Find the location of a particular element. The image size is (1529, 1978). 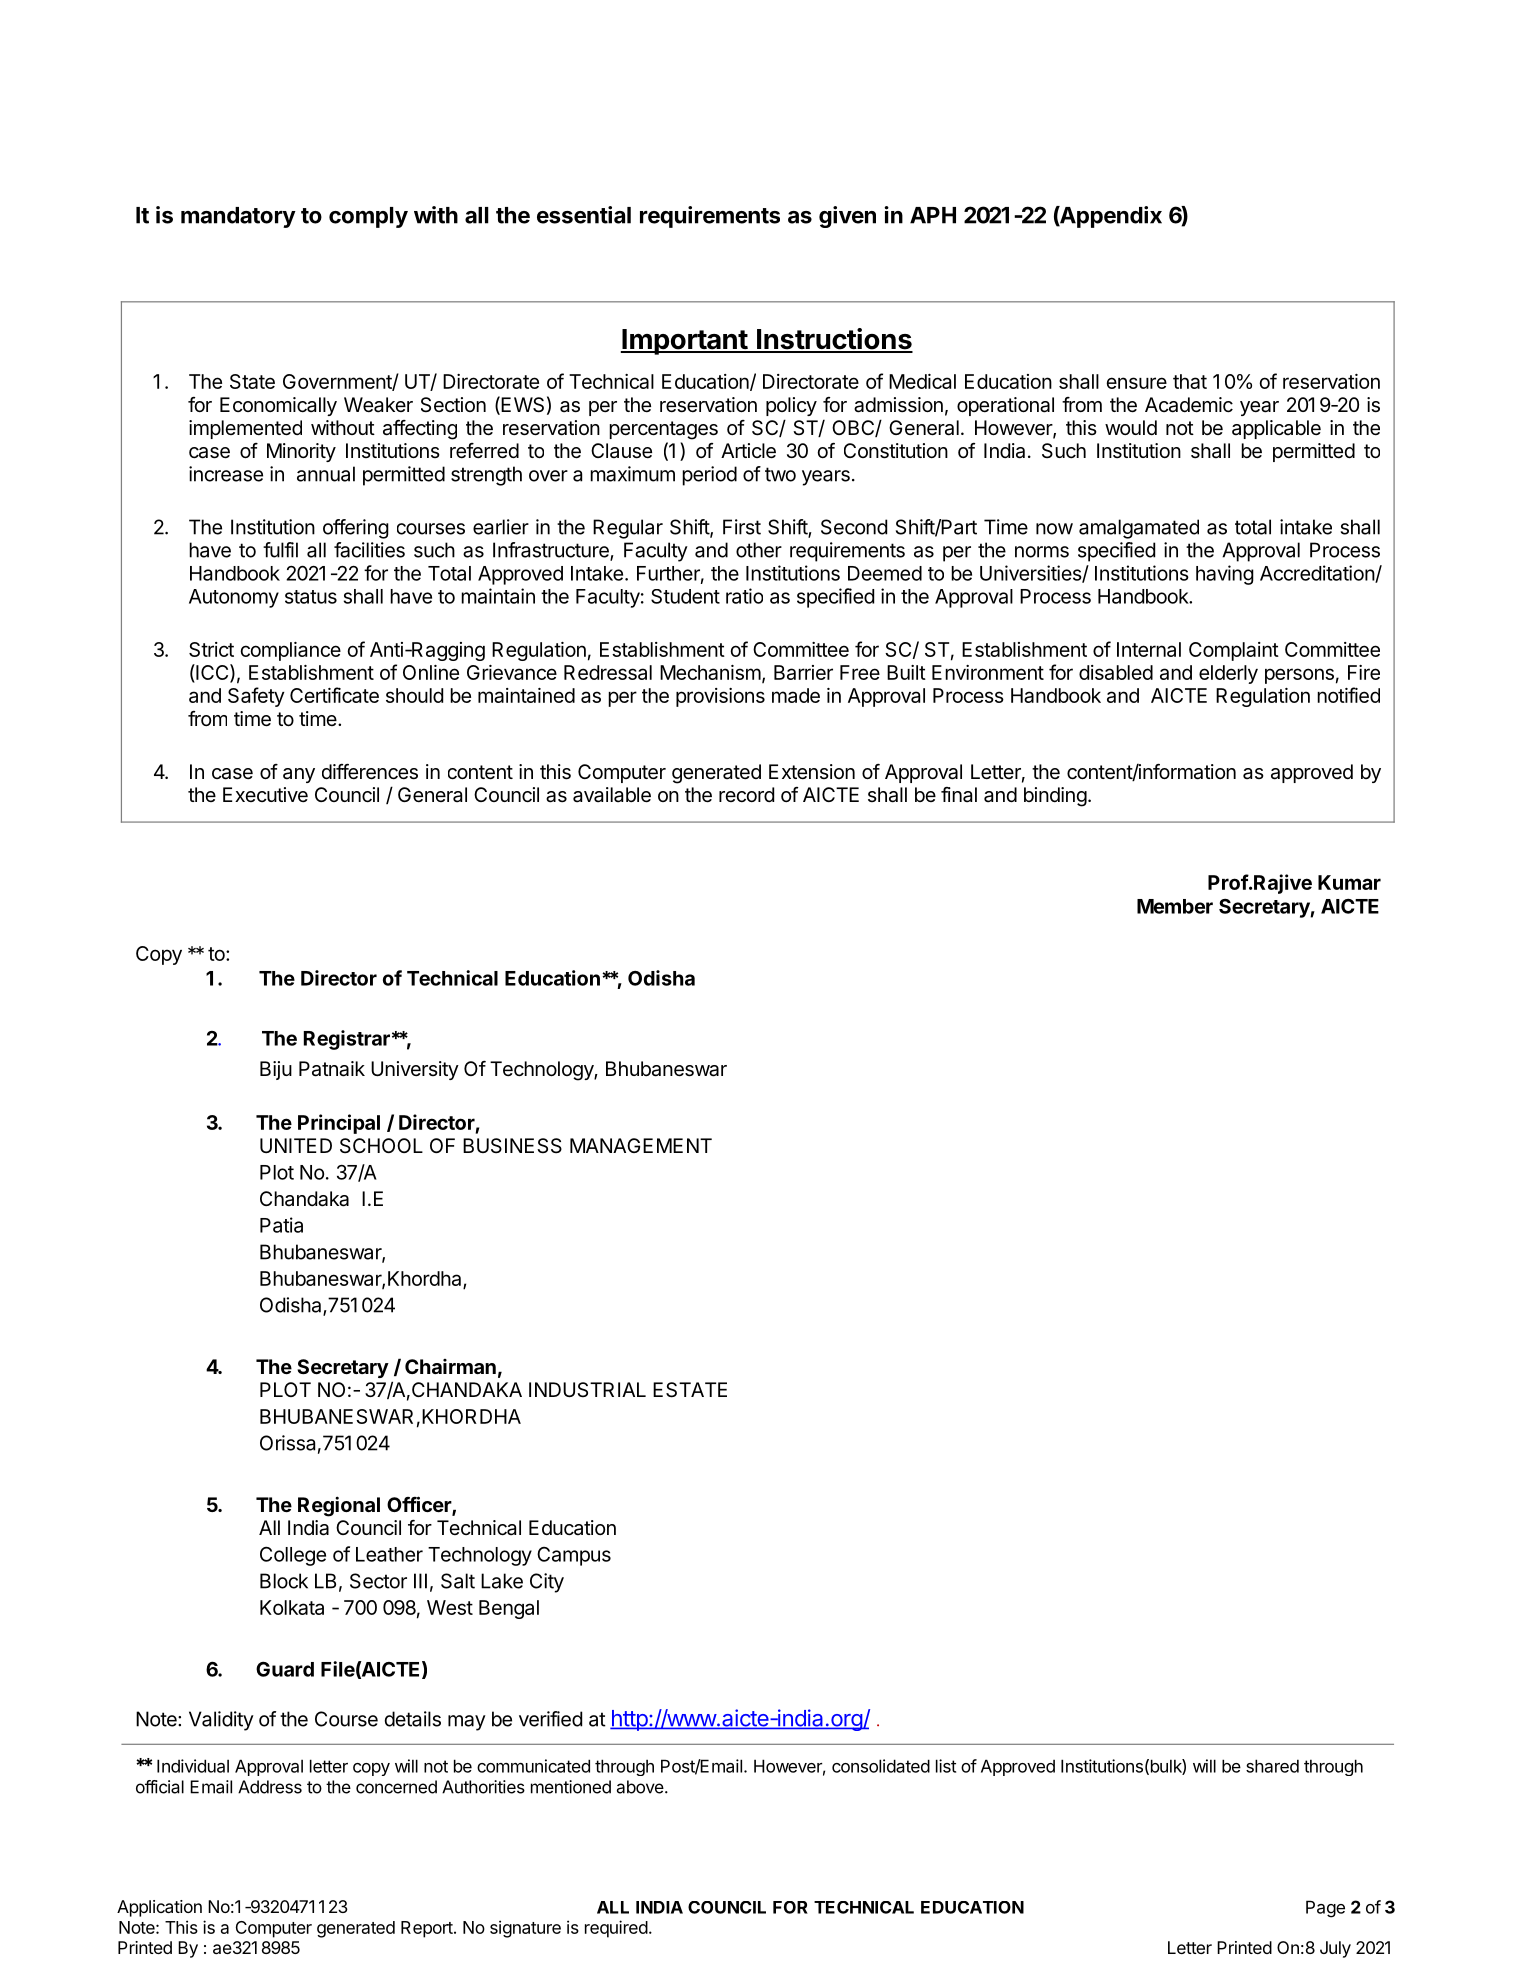

given is located at coordinates (847, 217).
